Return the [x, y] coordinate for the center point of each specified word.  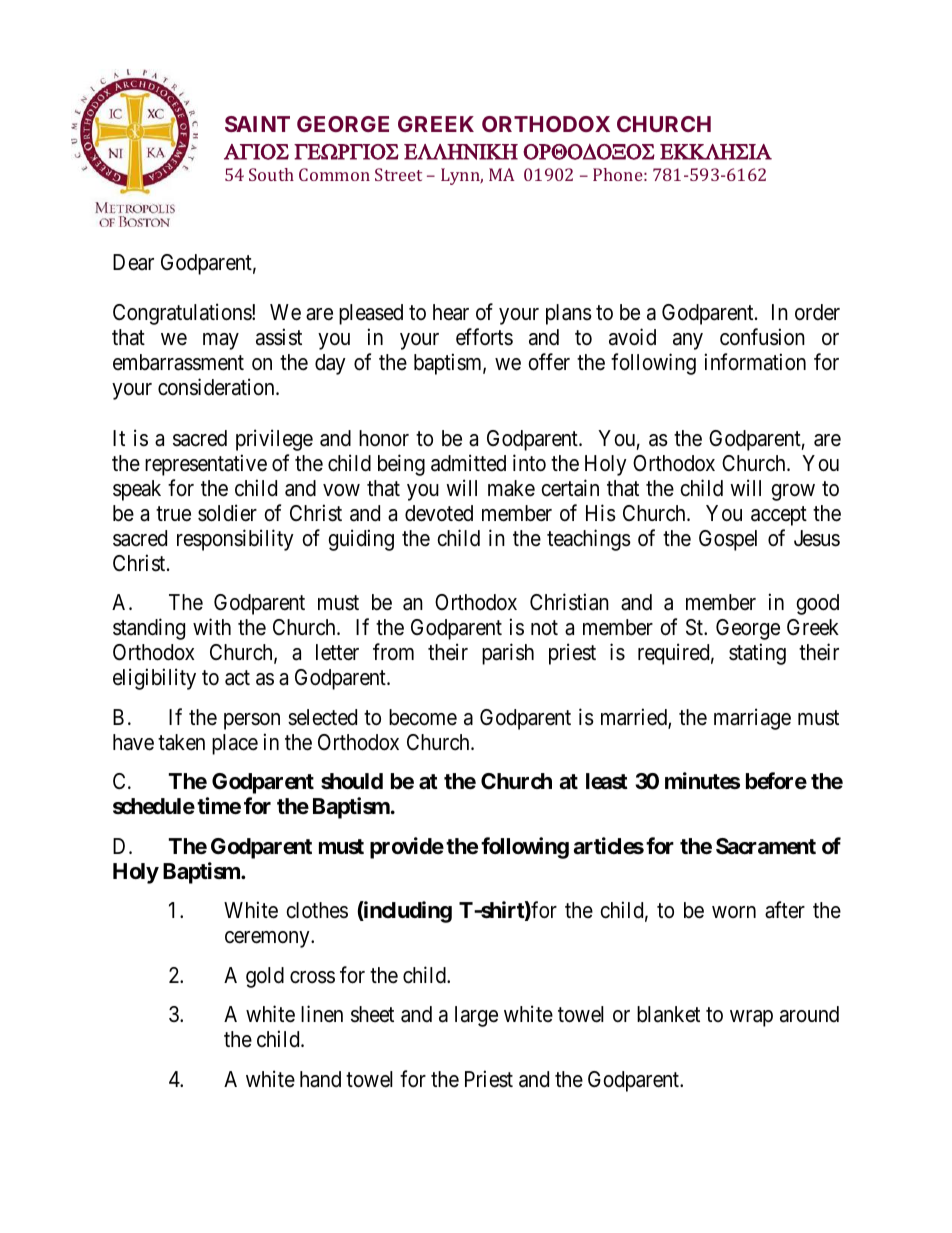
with [212, 626]
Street [398, 174]
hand [320, 1079]
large [476, 1016]
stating [757, 654]
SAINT [257, 124]
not [544, 628]
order [817, 312]
